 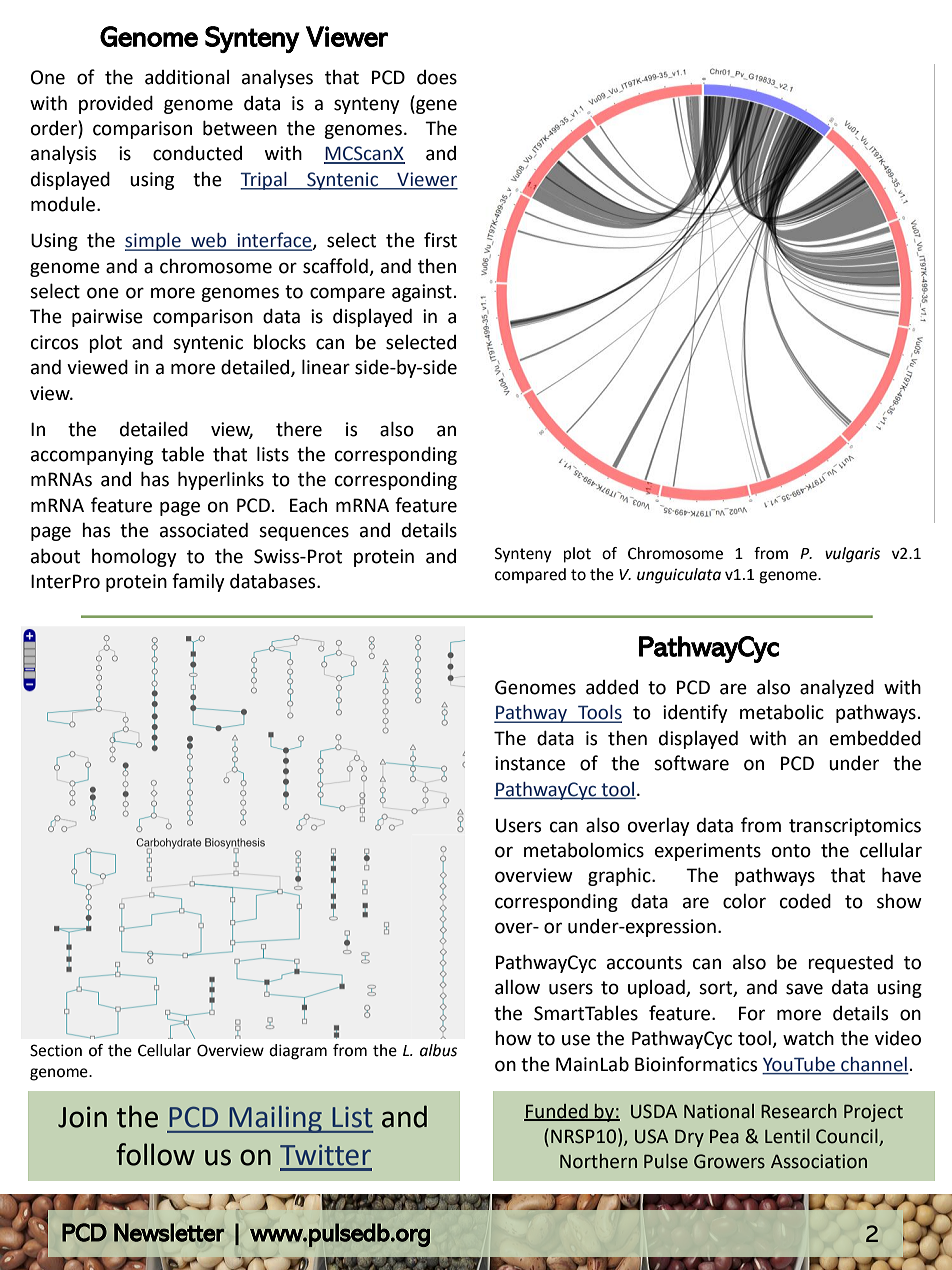 I want to click on does, so click(x=437, y=77).
